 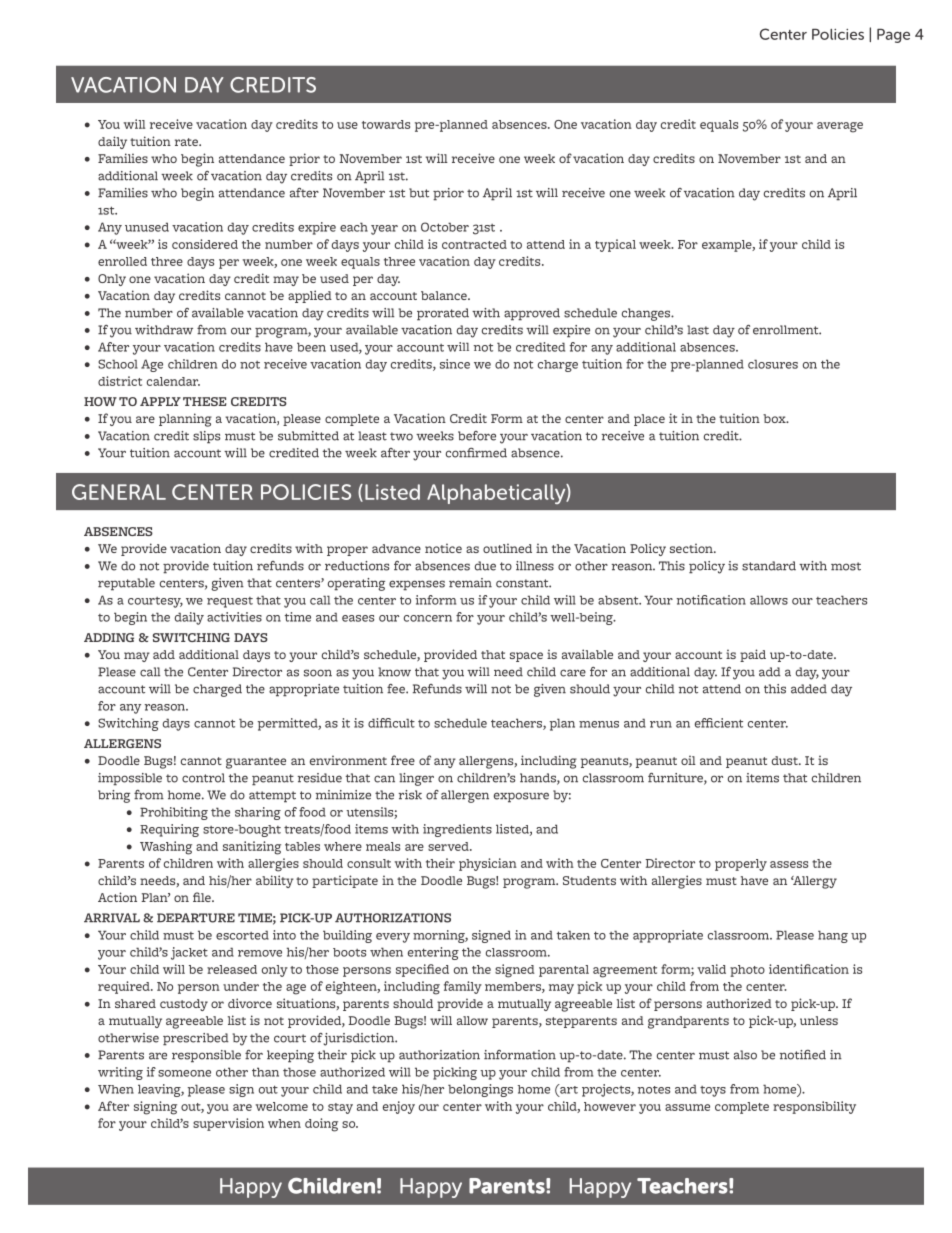 I want to click on someone, so click(x=184, y=1073).
